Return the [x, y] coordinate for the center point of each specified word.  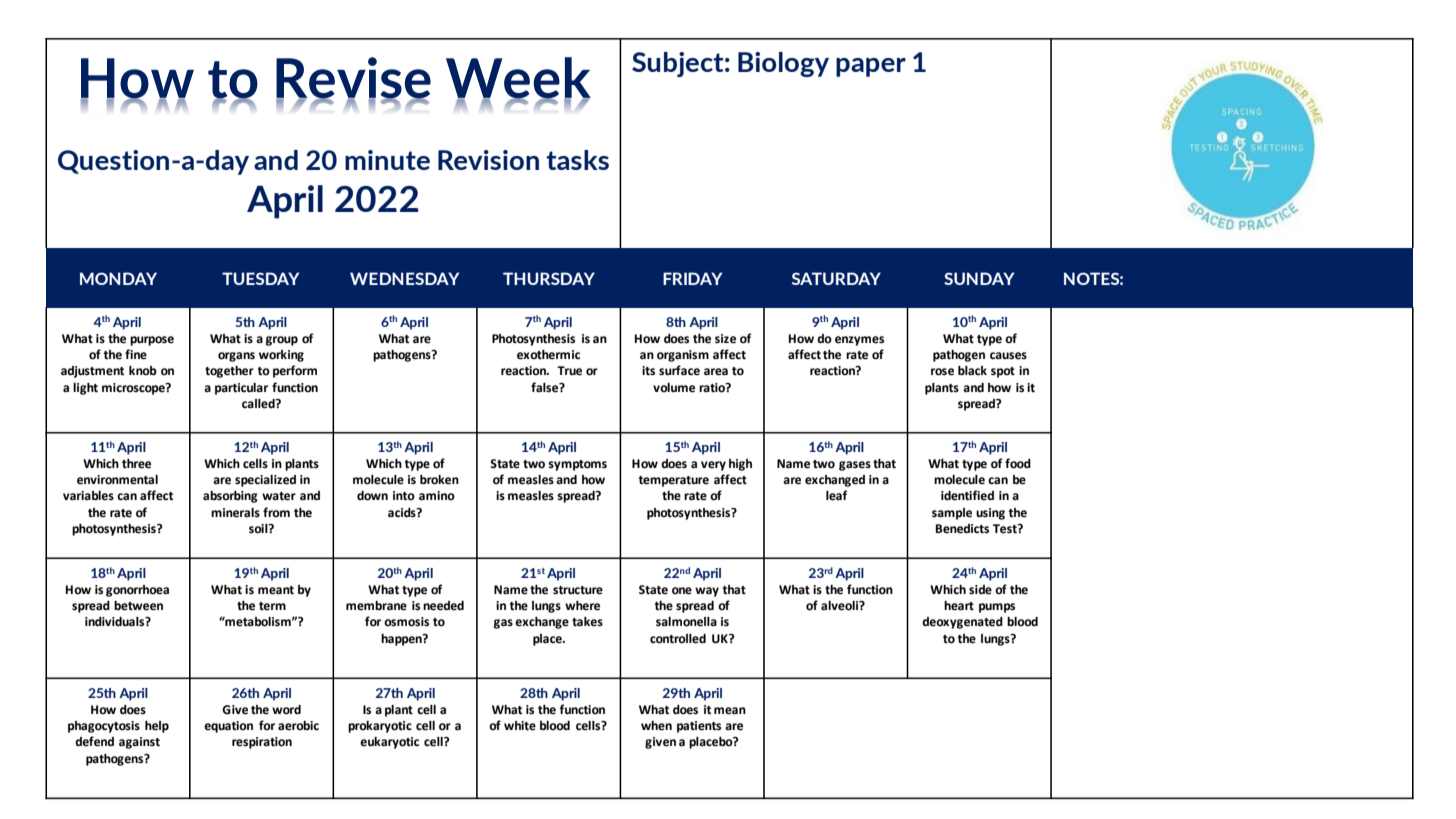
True [569, 371]
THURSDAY [549, 278]
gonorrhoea [137, 591]
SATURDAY [836, 278]
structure [578, 590]
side [980, 590]
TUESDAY [260, 278]
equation [228, 727]
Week [518, 79]
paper [871, 67]
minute [387, 160]
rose [942, 372]
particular [241, 389]
